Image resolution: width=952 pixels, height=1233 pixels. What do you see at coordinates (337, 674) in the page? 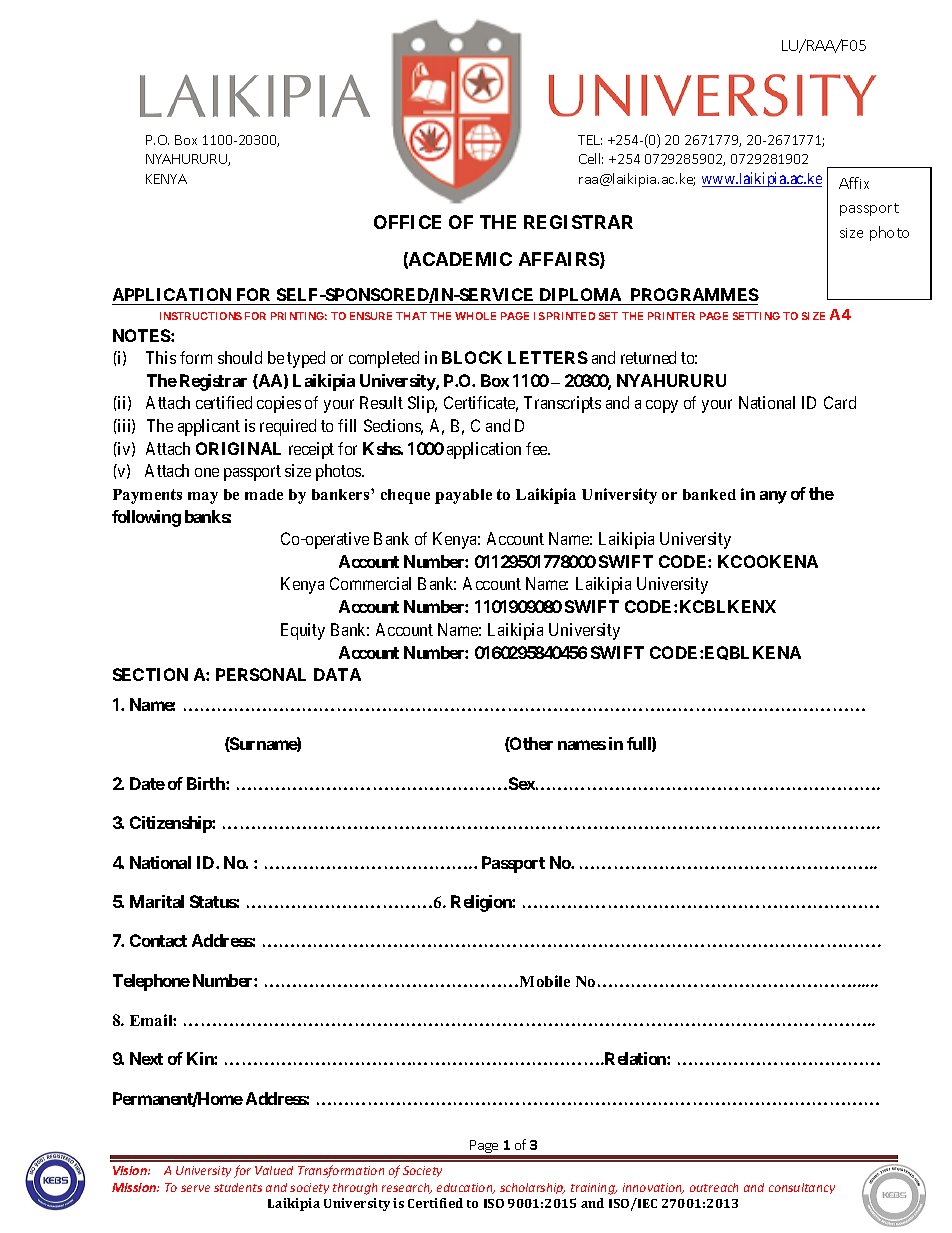
I see `DATA` at bounding box center [337, 674].
